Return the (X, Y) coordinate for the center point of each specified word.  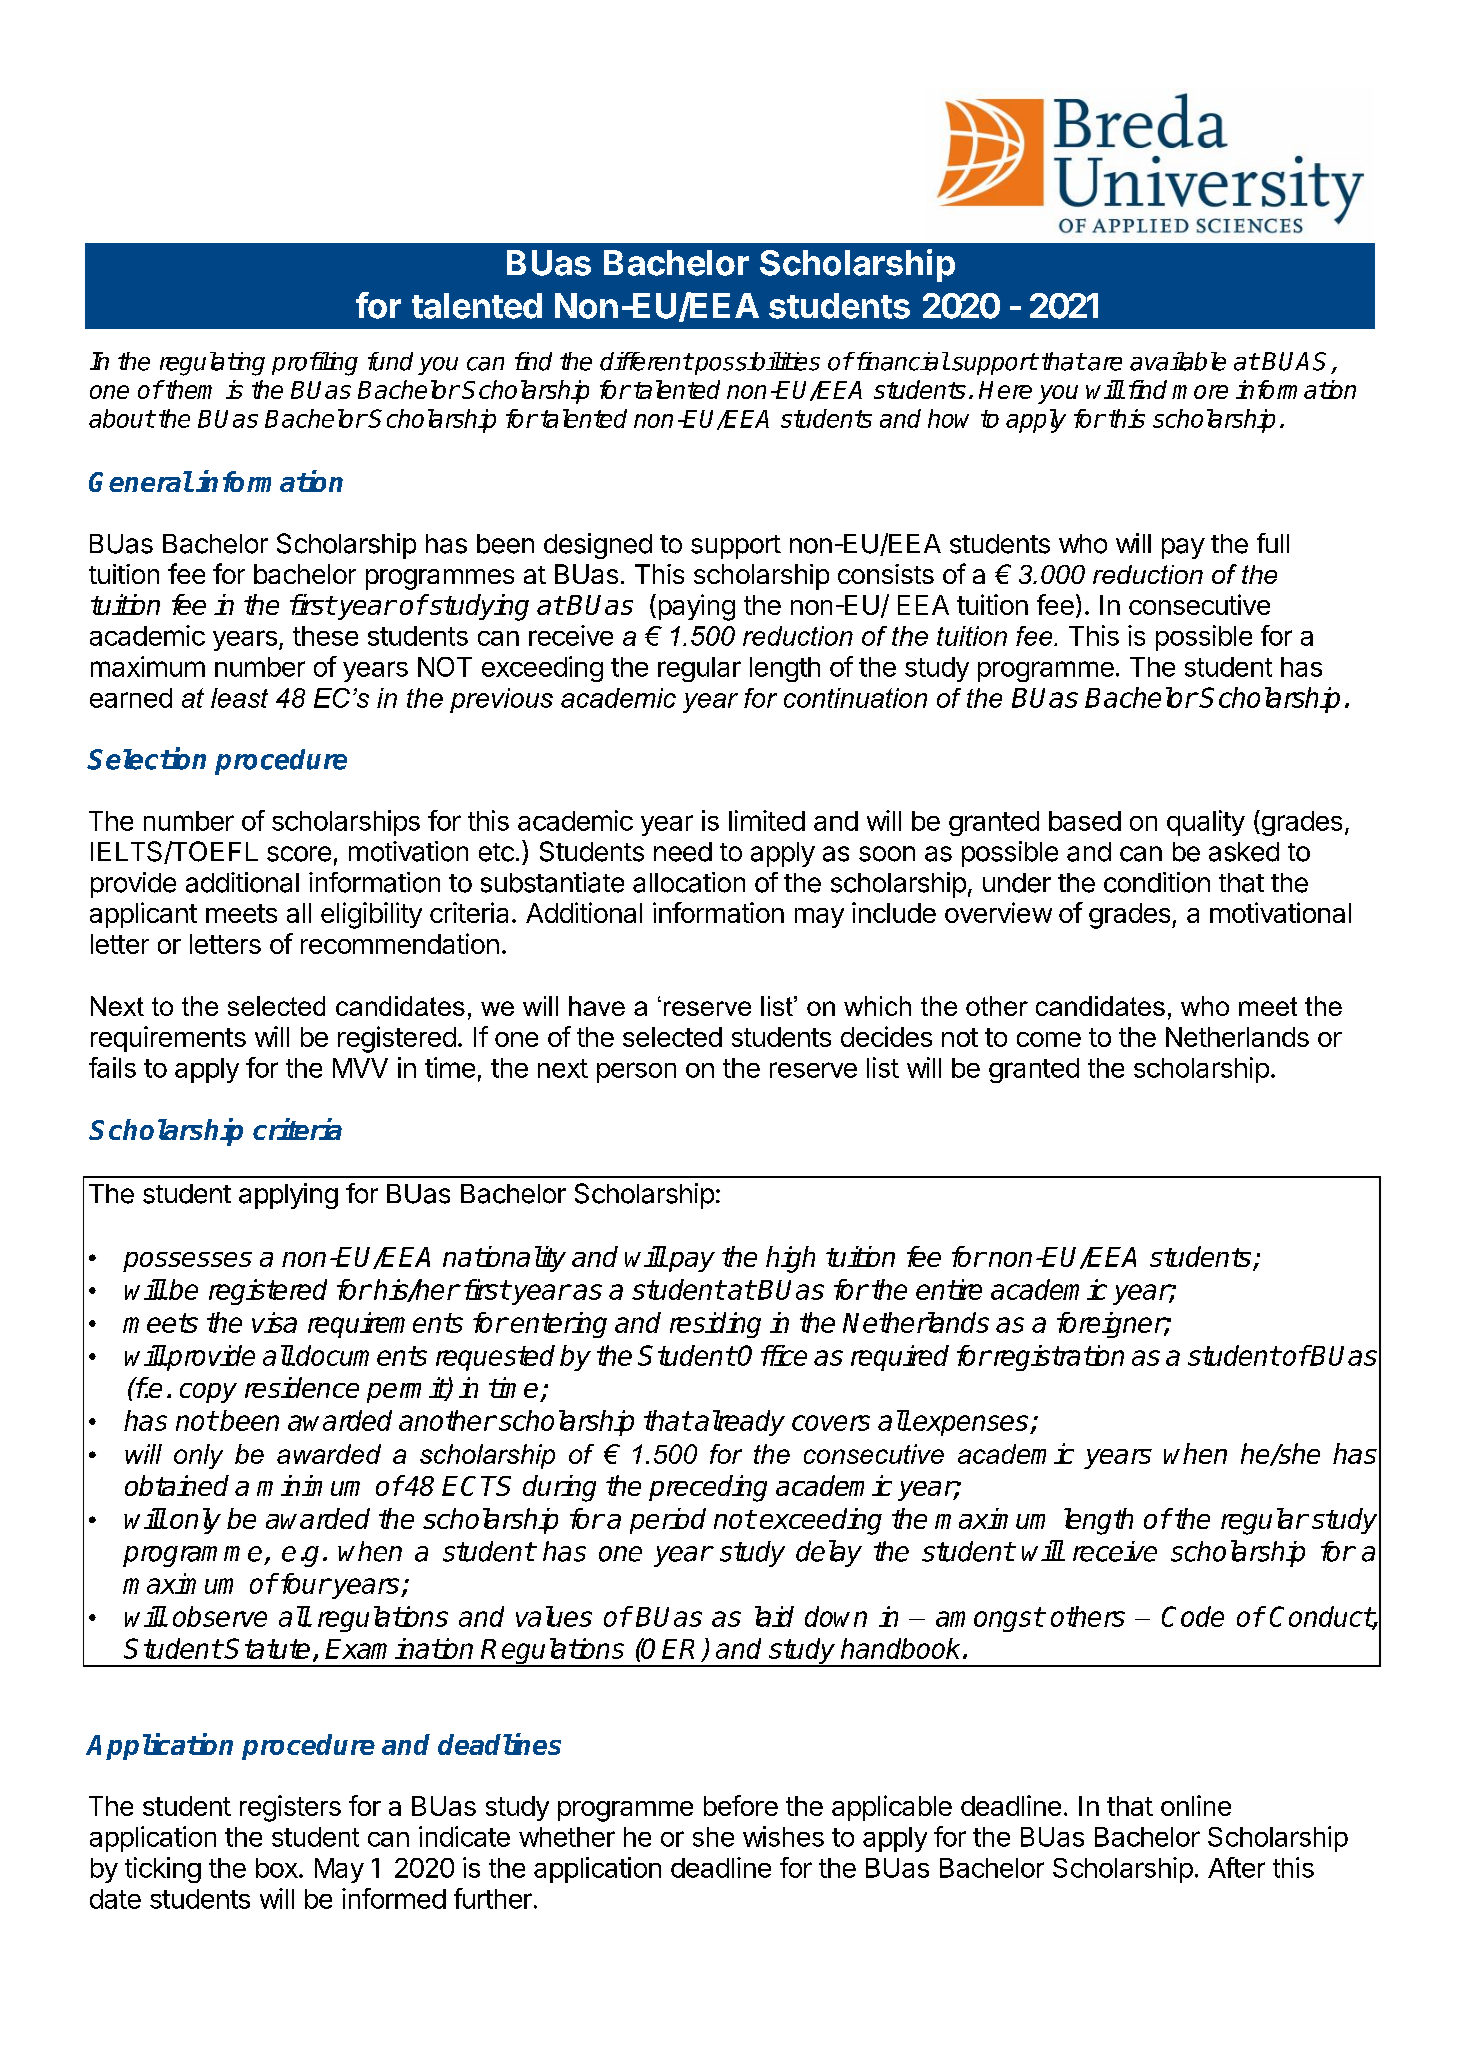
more (1200, 392)
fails (112, 1067)
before (741, 1805)
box (277, 1868)
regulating (212, 364)
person (636, 1072)
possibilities (756, 363)
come (1049, 1039)
